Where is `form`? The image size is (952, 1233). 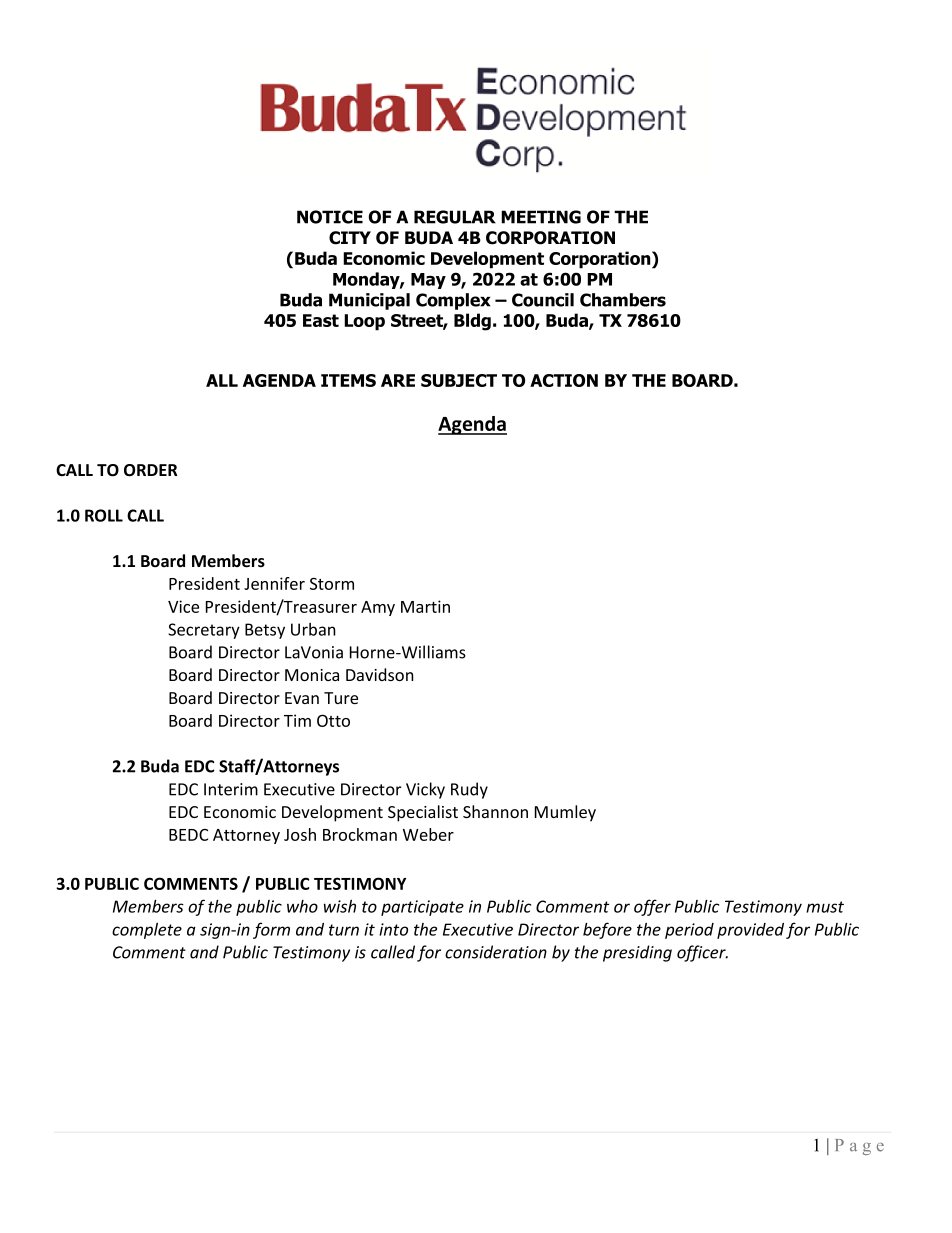 form is located at coordinates (271, 930).
